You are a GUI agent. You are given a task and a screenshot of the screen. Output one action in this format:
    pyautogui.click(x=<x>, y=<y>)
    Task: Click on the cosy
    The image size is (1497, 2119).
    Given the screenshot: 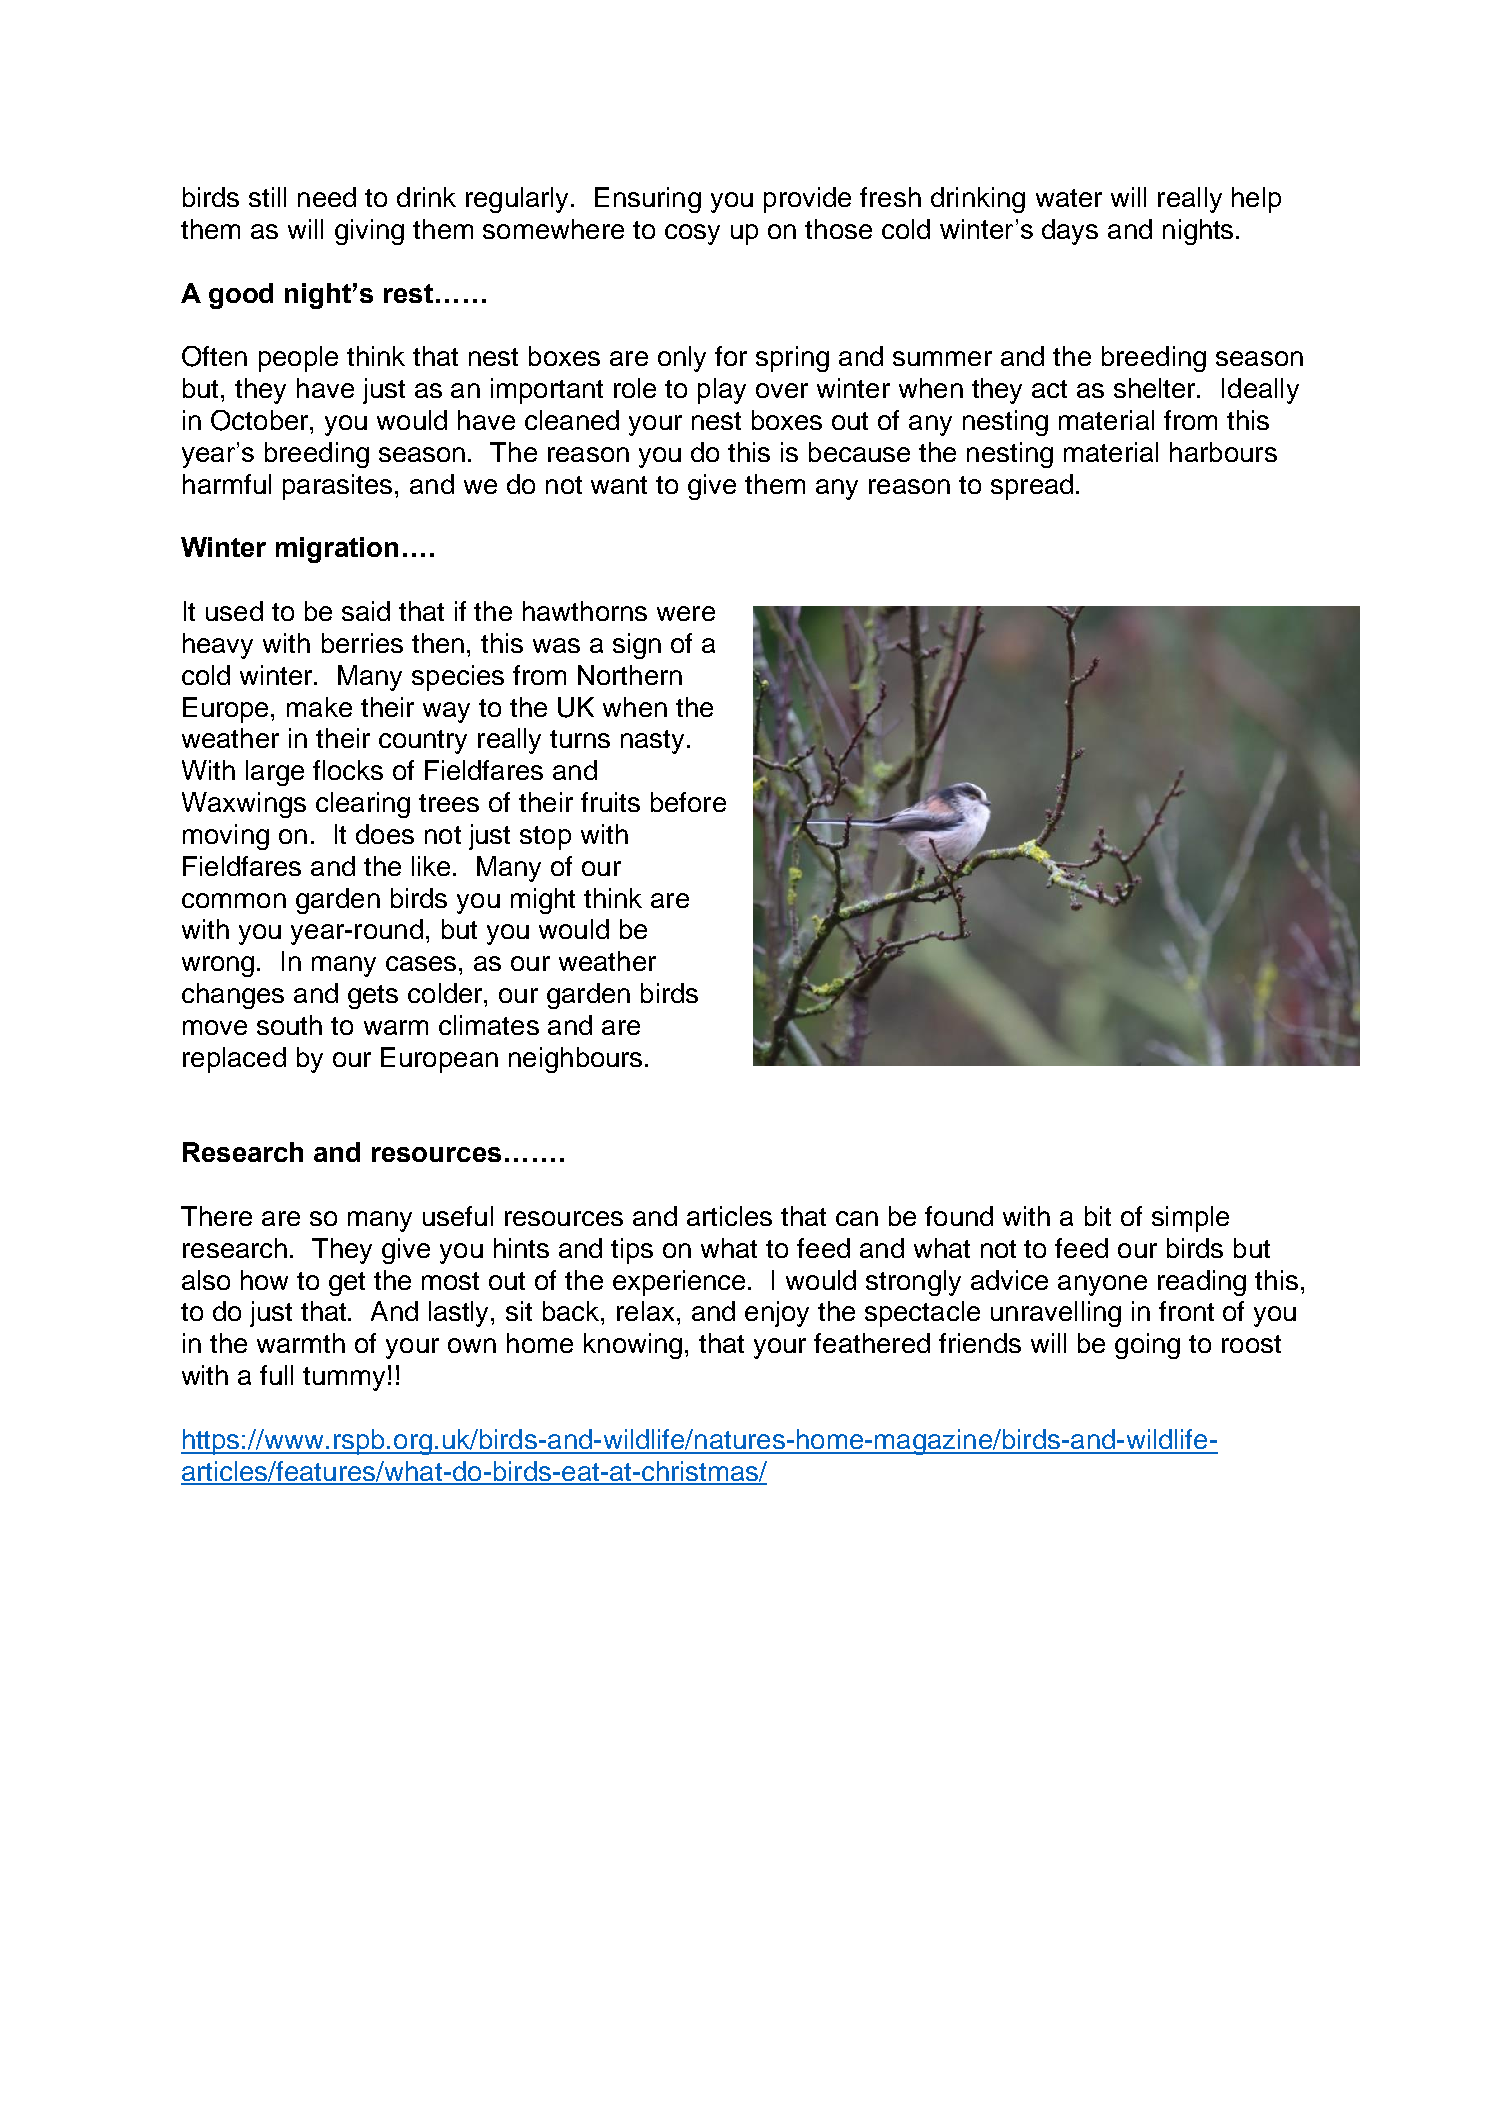 What is the action you would take?
    pyautogui.click(x=692, y=234)
